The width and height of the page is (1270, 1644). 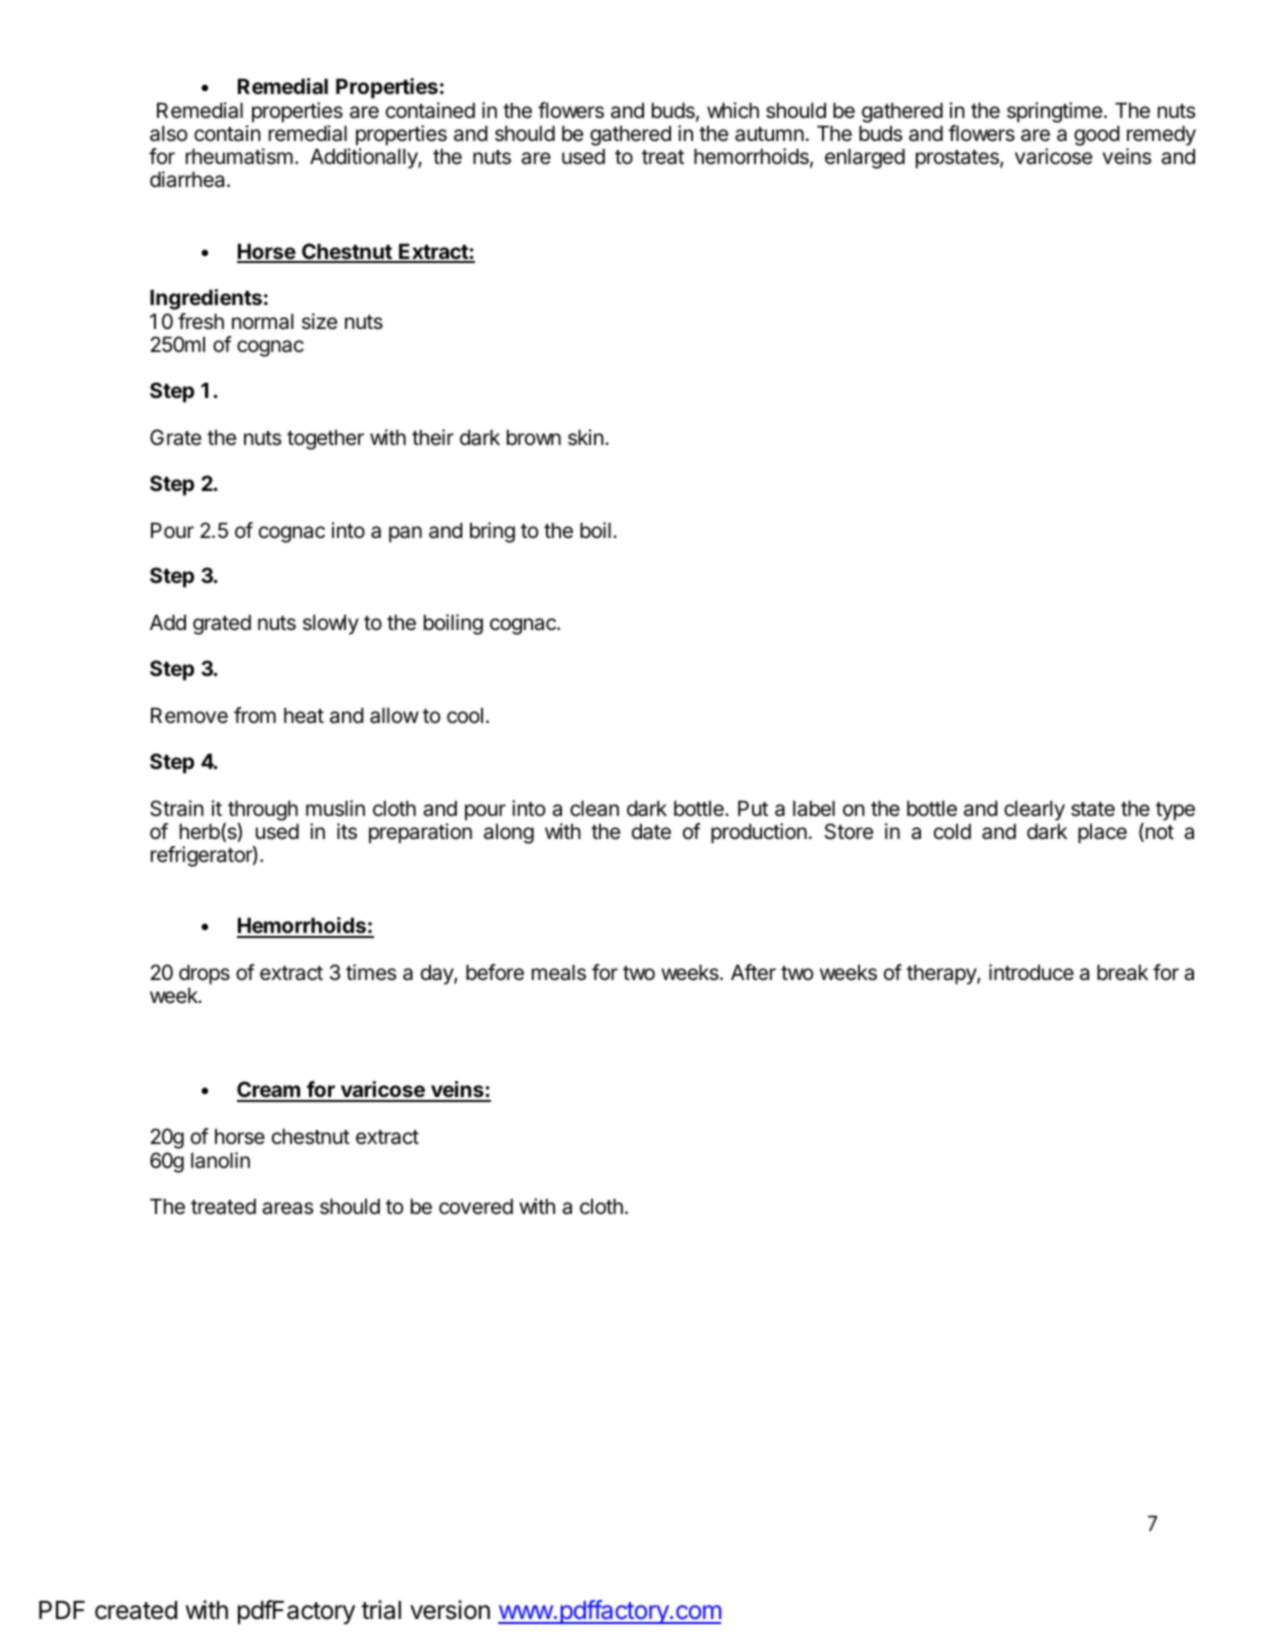 What do you see at coordinates (733, 110) in the page?
I see `which` at bounding box center [733, 110].
